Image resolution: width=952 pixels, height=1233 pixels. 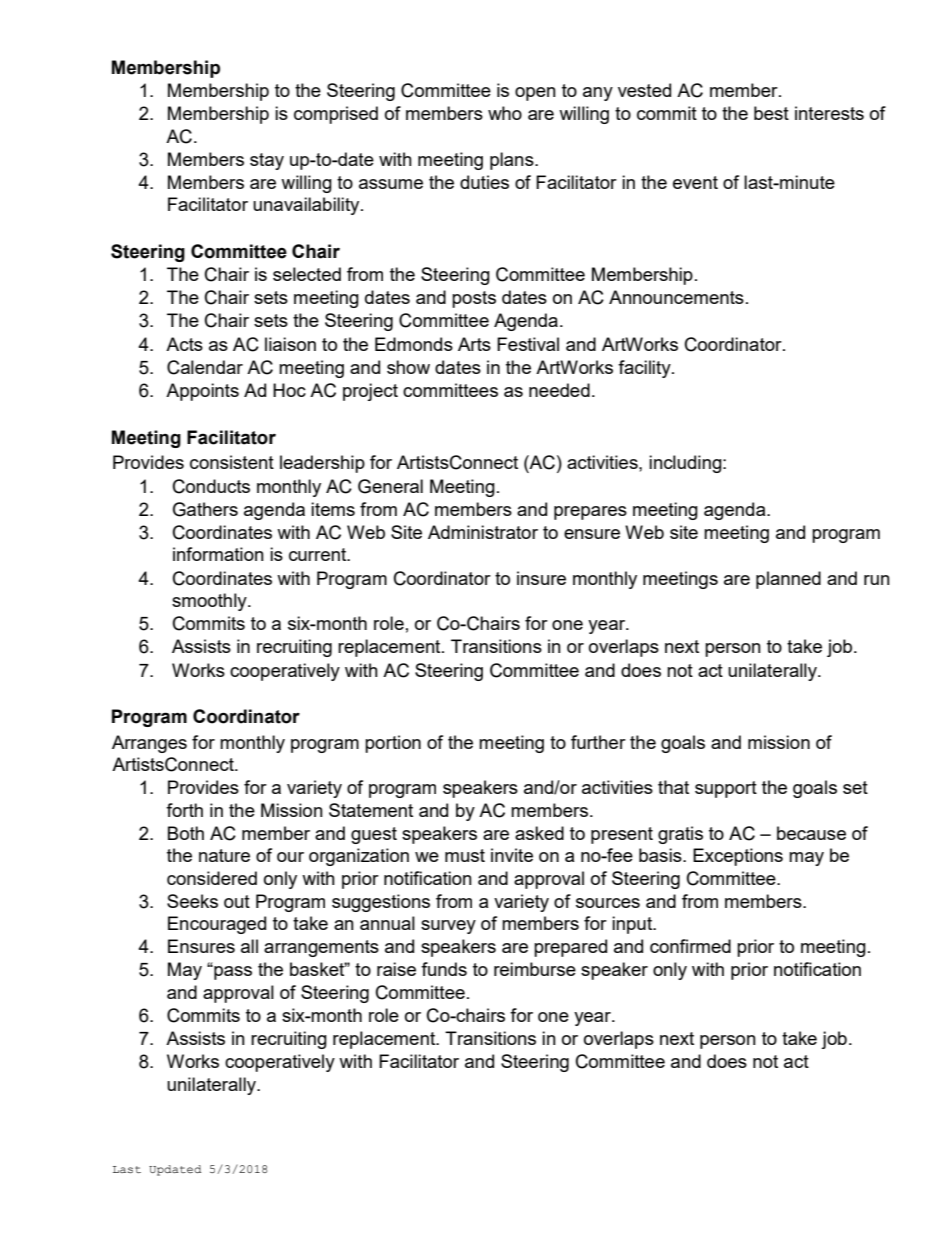 What do you see at coordinates (267, 161) in the screenshot?
I see `stay` at bounding box center [267, 161].
